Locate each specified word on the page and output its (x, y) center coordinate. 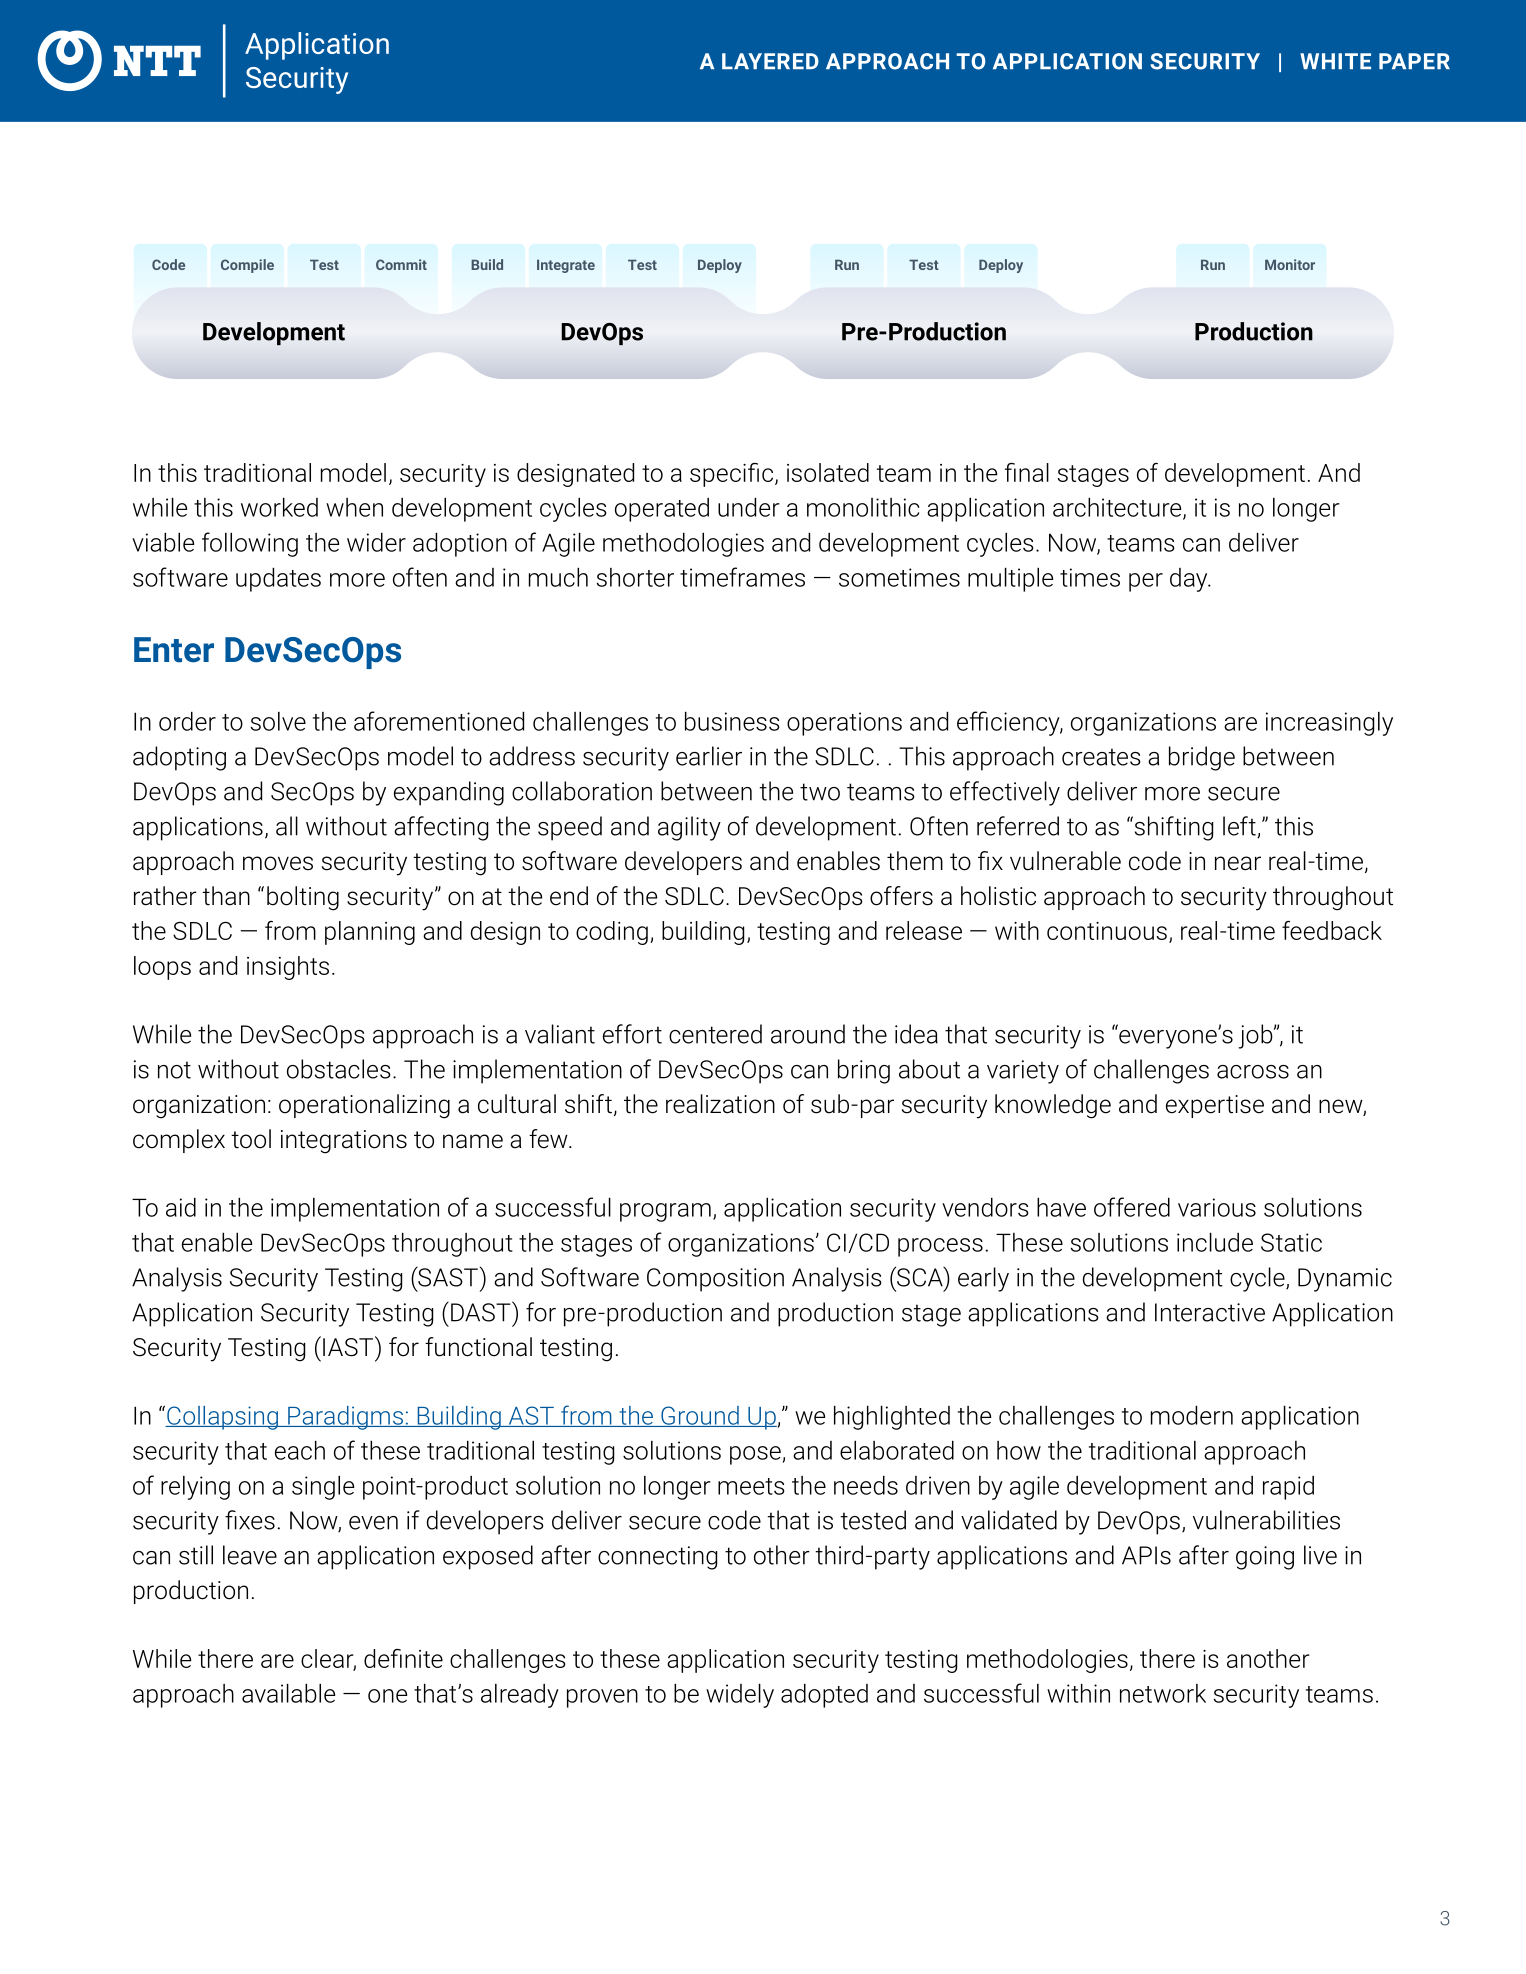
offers (901, 896)
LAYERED (770, 61)
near (1238, 863)
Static (1291, 1242)
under (749, 507)
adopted (824, 1696)
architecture (1118, 508)
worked (279, 507)
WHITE (1335, 61)
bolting (303, 898)
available (288, 1693)
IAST (348, 1347)
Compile (247, 266)
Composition (715, 1280)
